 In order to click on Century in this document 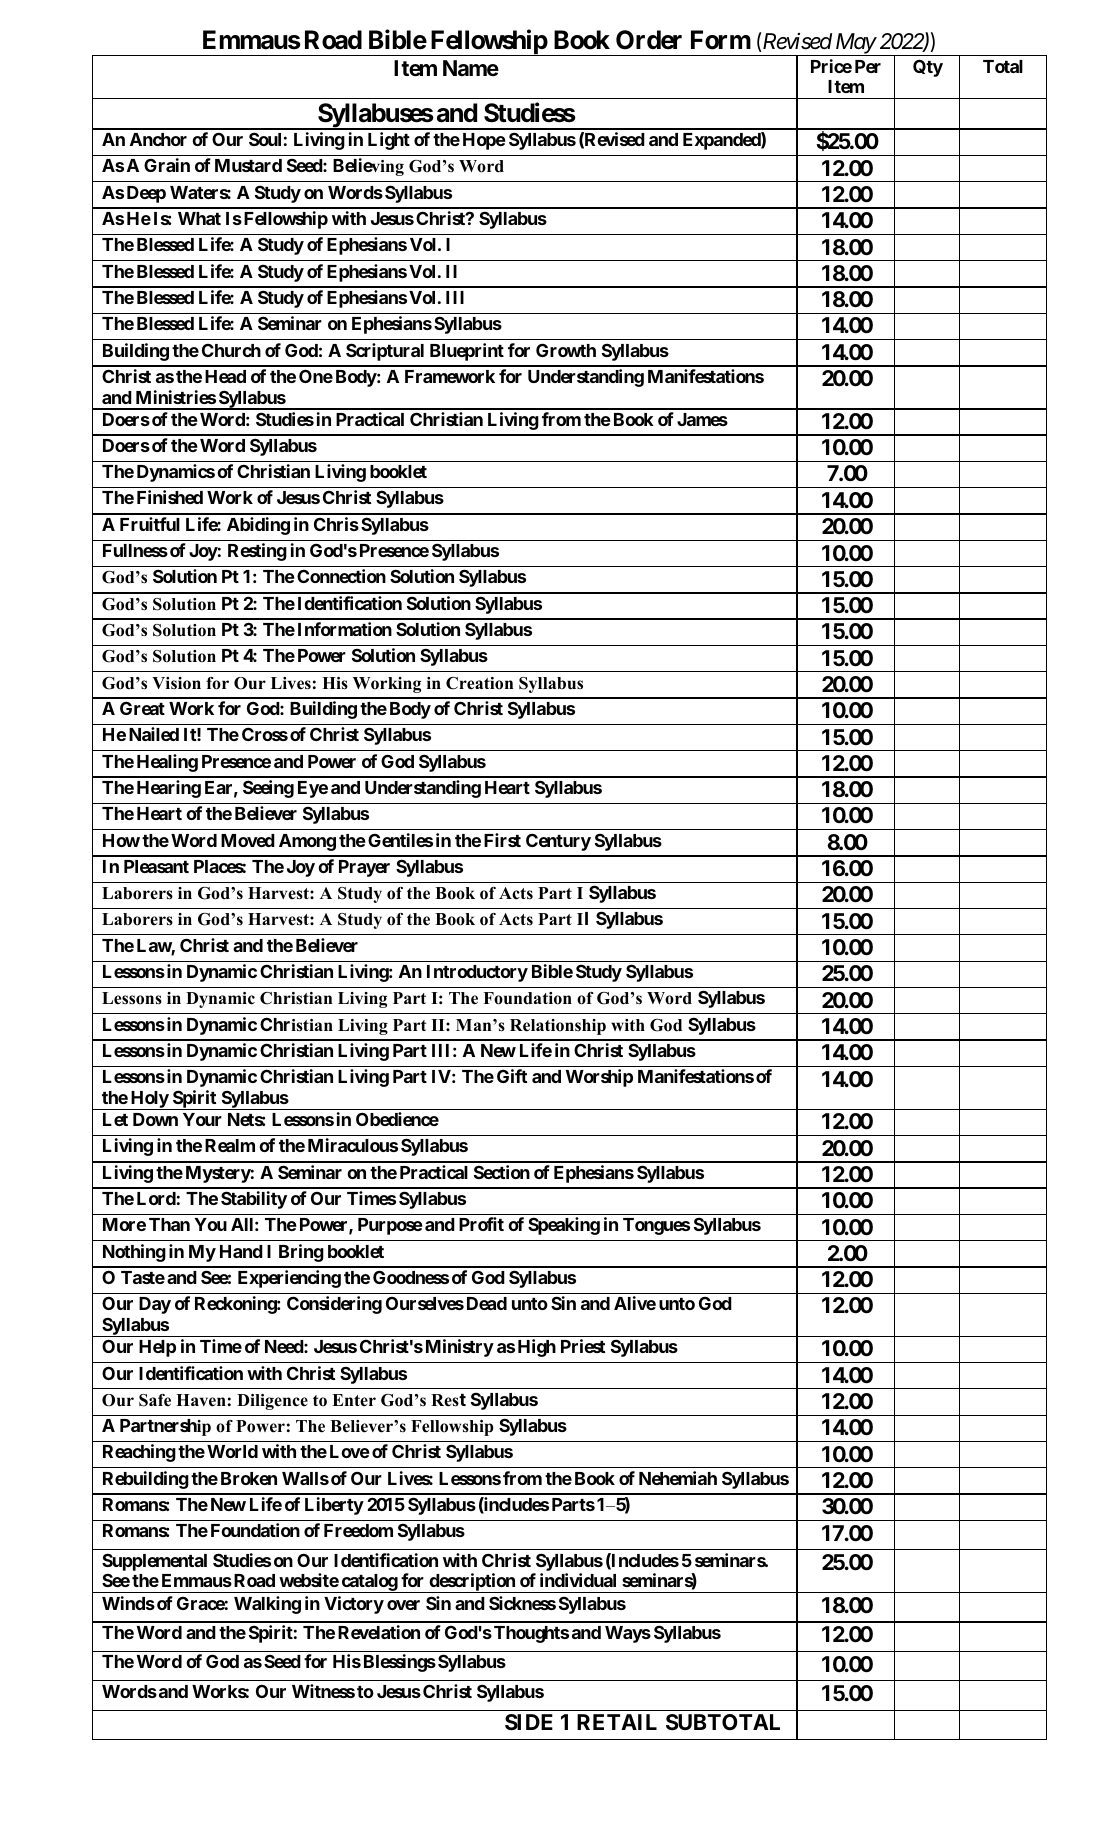, I will do `click(558, 842)`.
